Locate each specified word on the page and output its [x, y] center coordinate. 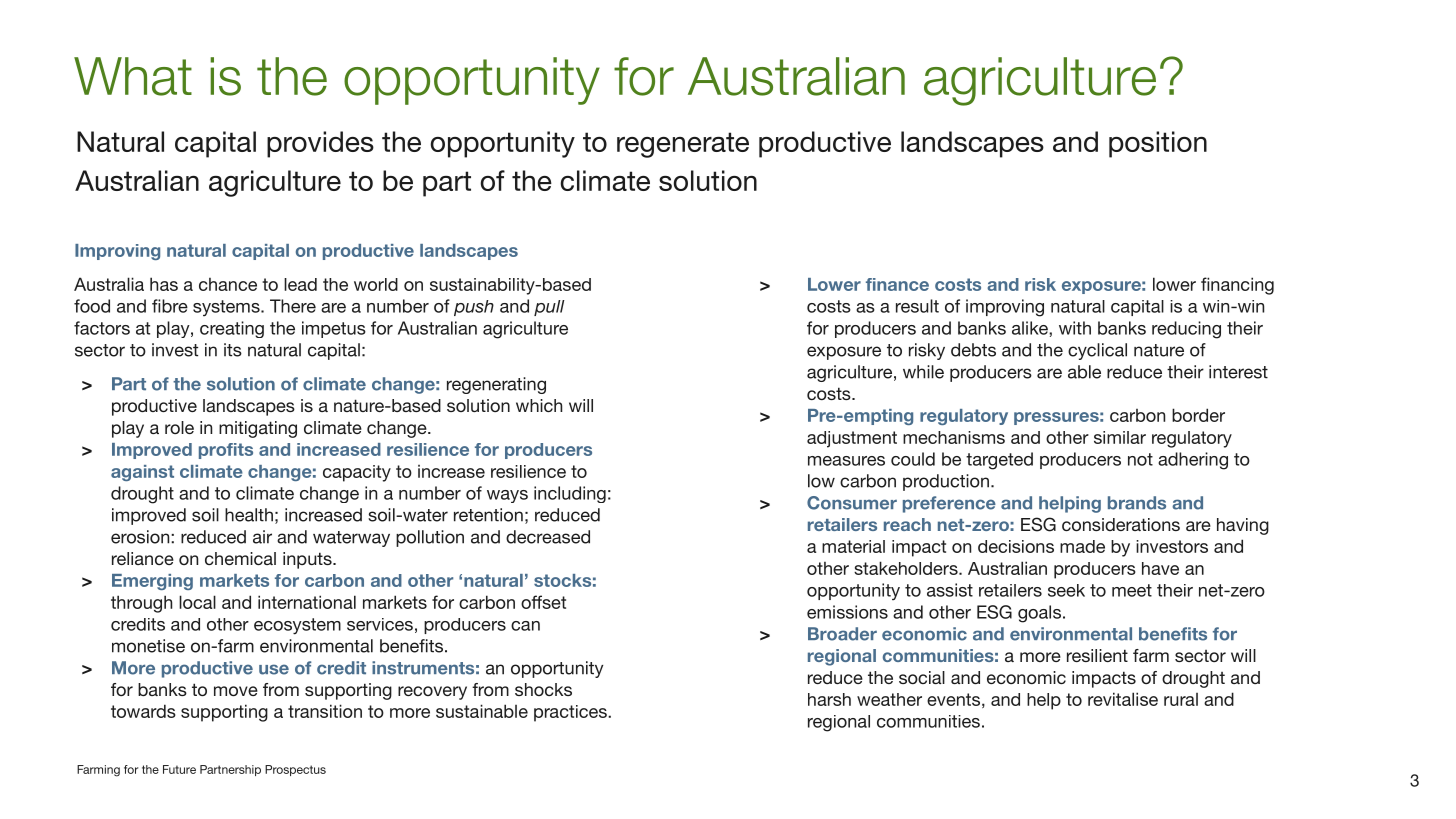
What [133, 76]
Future [179, 769]
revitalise [1123, 699]
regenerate [683, 145]
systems [227, 308]
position [1158, 144]
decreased [548, 537]
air [262, 537]
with [1075, 328]
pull [549, 308]
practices [571, 713]
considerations [1121, 524]
